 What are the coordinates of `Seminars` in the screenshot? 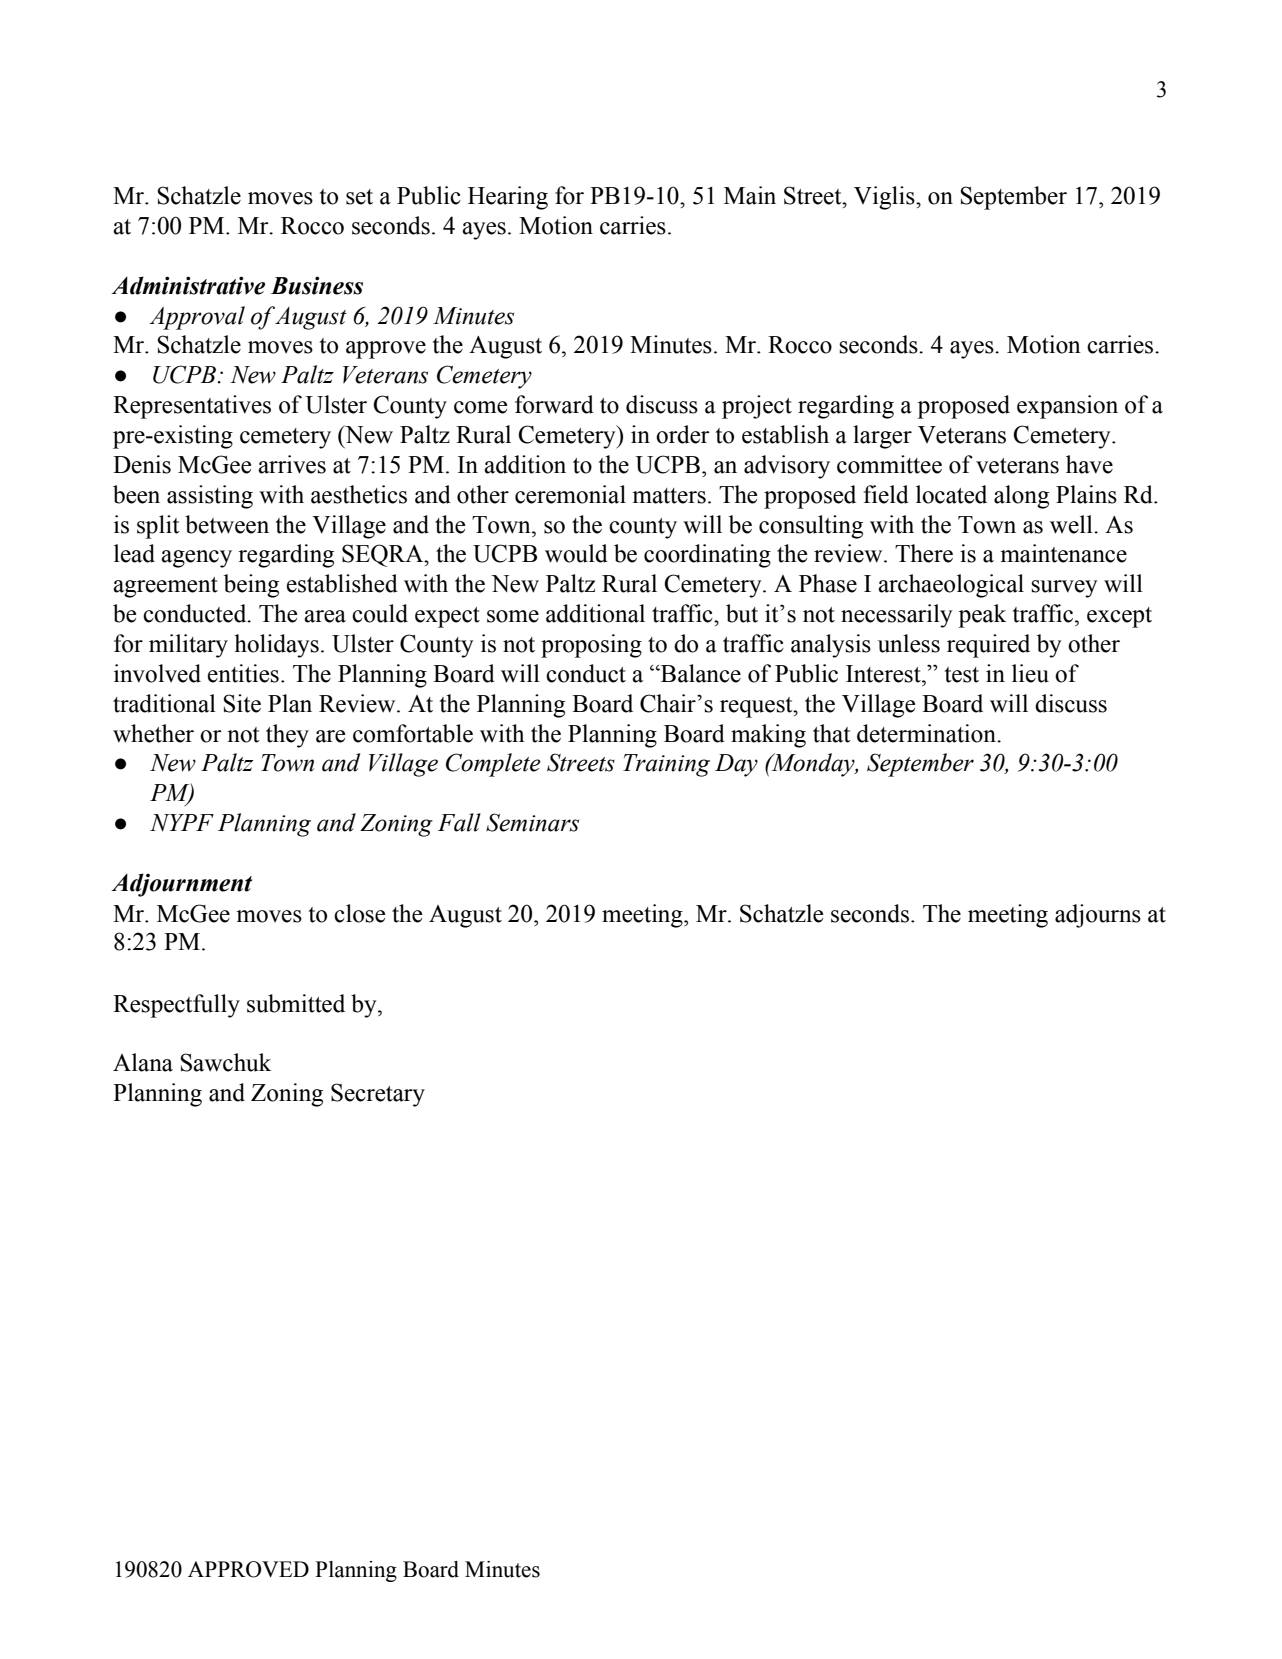 It's located at (532, 822).
